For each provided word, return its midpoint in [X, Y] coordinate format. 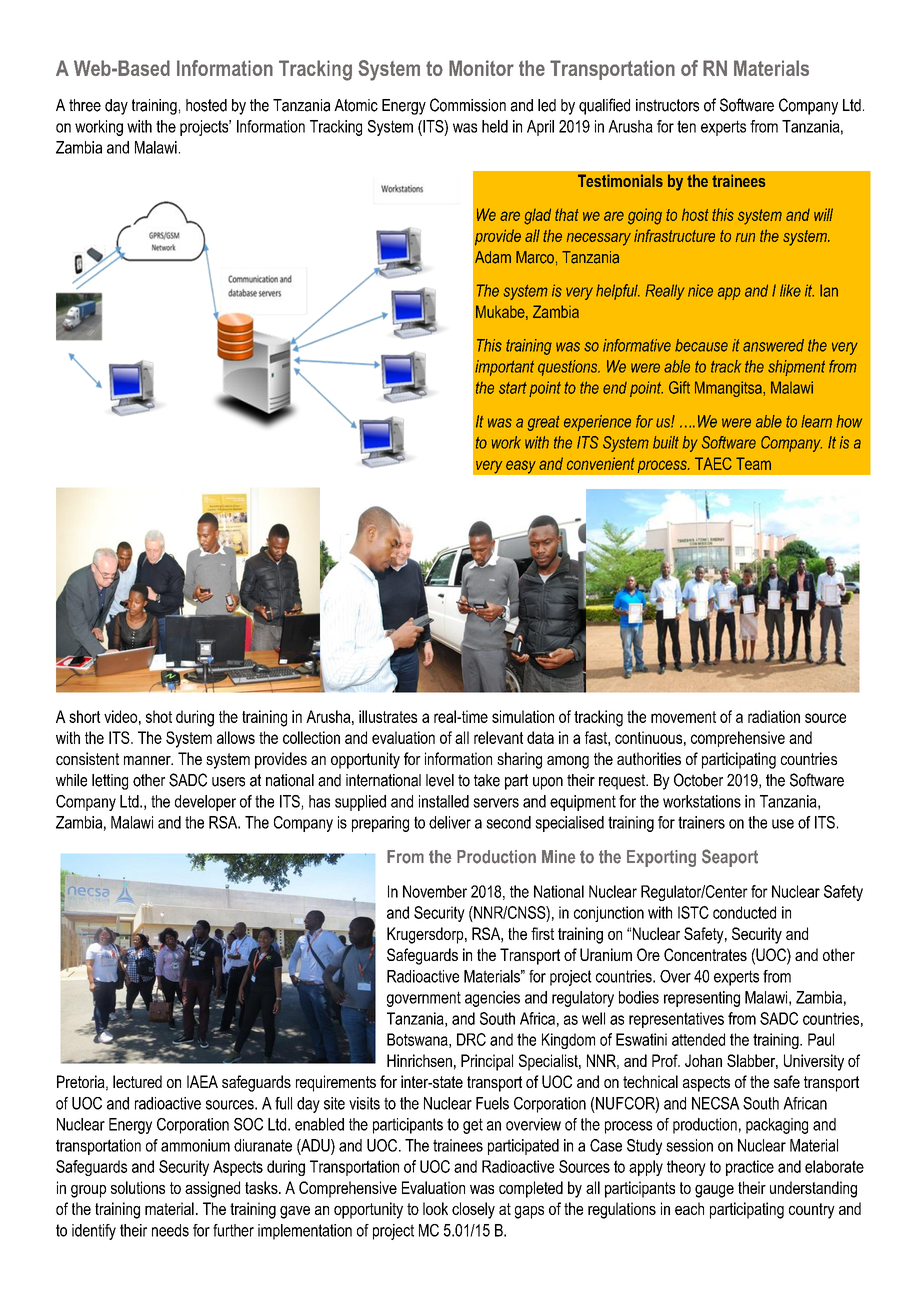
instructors [667, 105]
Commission [468, 105]
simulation [523, 716]
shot [159, 716]
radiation [774, 716]
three [85, 105]
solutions [138, 1187]
